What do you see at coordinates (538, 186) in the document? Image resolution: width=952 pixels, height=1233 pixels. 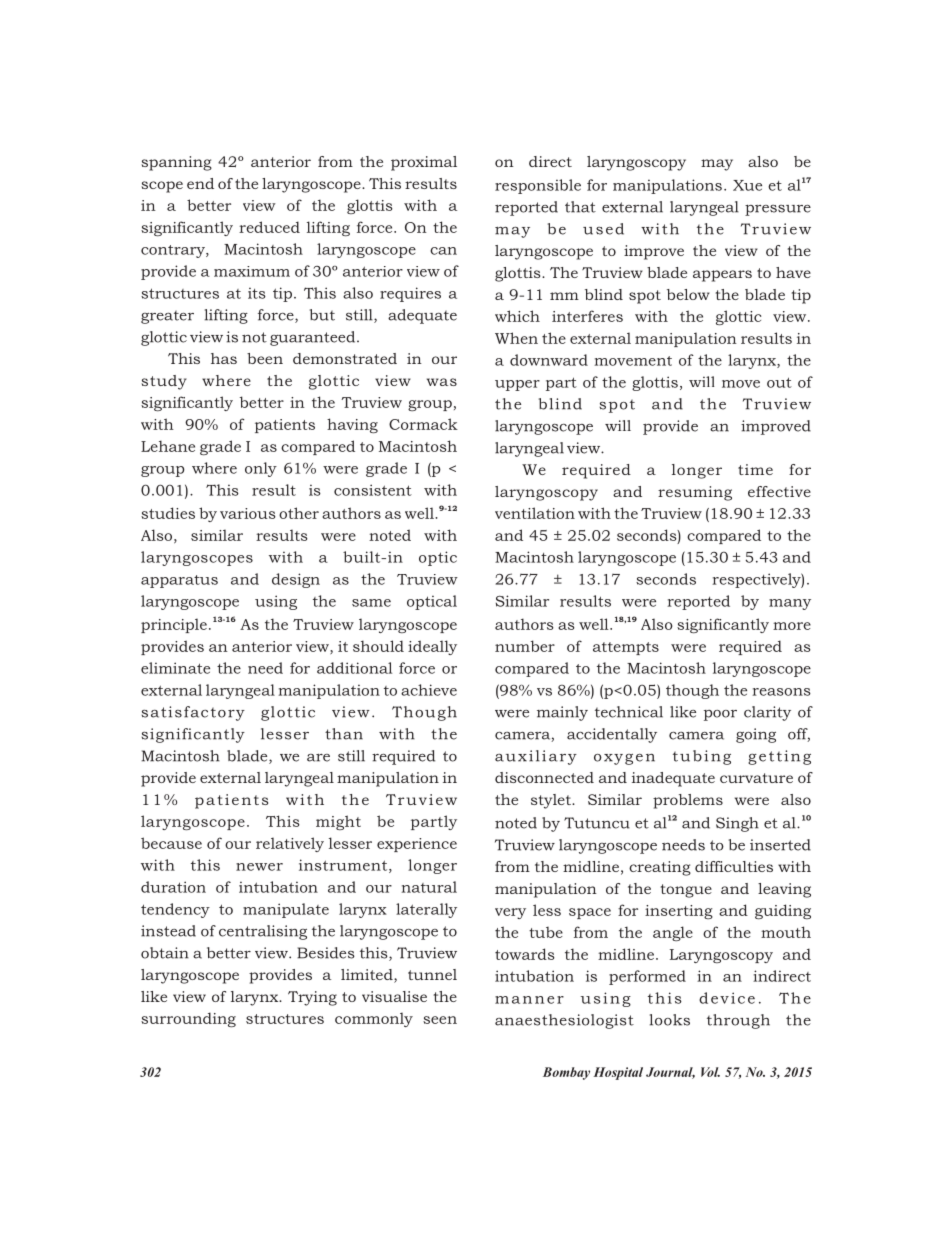 I see `responsible` at bounding box center [538, 186].
